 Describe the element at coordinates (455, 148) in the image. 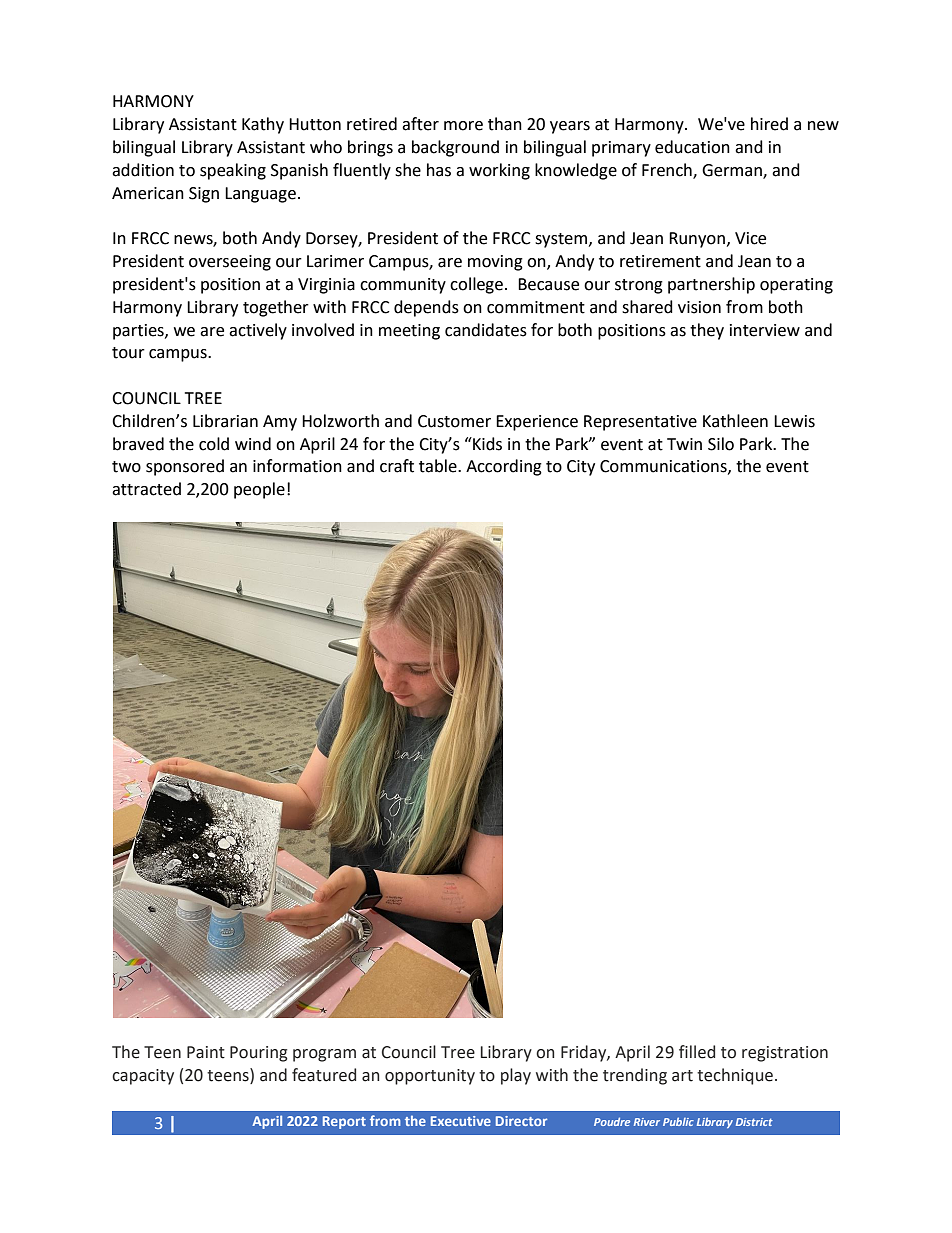

I see `background` at that location.
